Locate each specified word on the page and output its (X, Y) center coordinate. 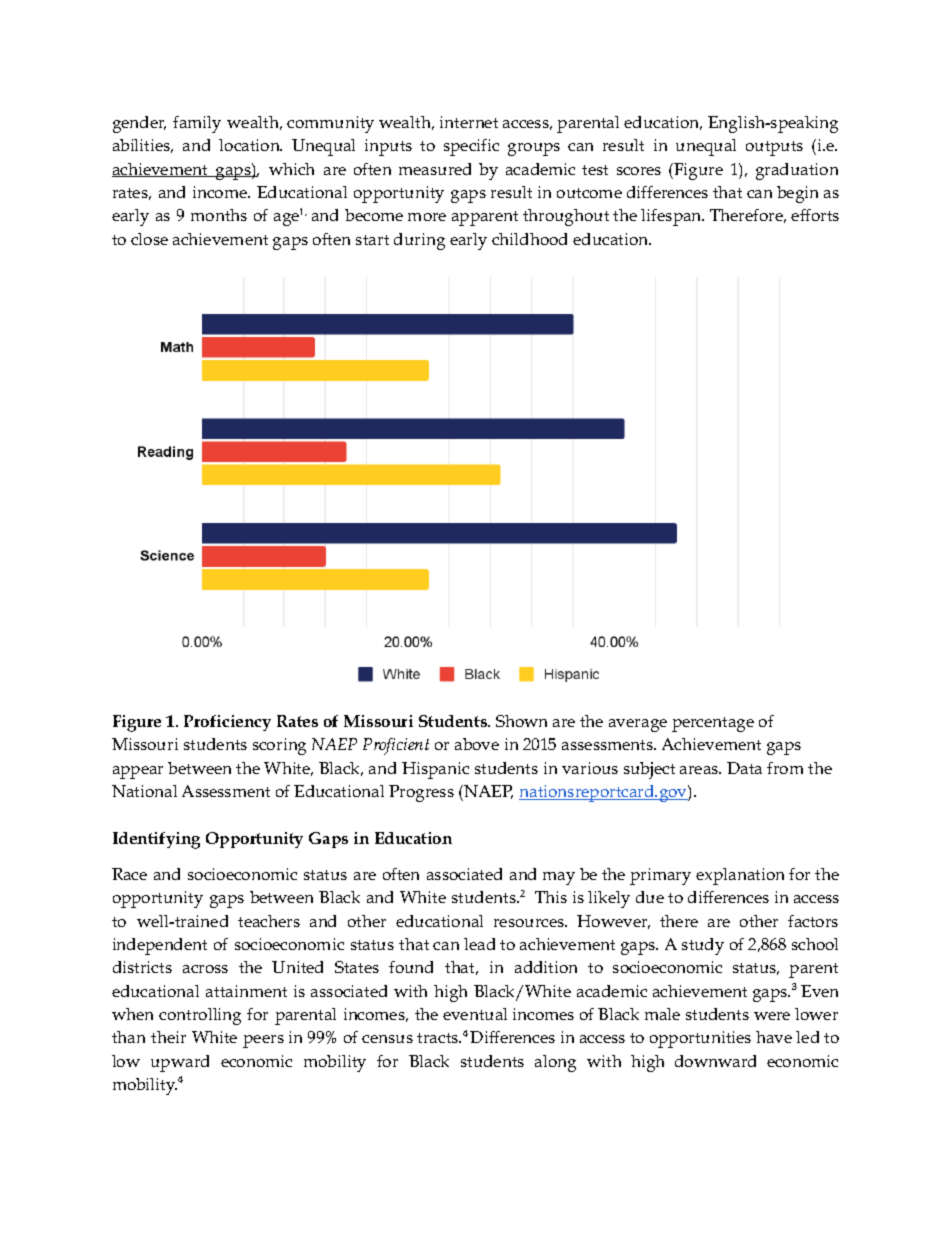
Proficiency (227, 723)
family (197, 124)
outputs (774, 148)
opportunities (700, 1039)
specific (471, 147)
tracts (439, 1038)
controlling (200, 1016)
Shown (521, 721)
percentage (713, 724)
